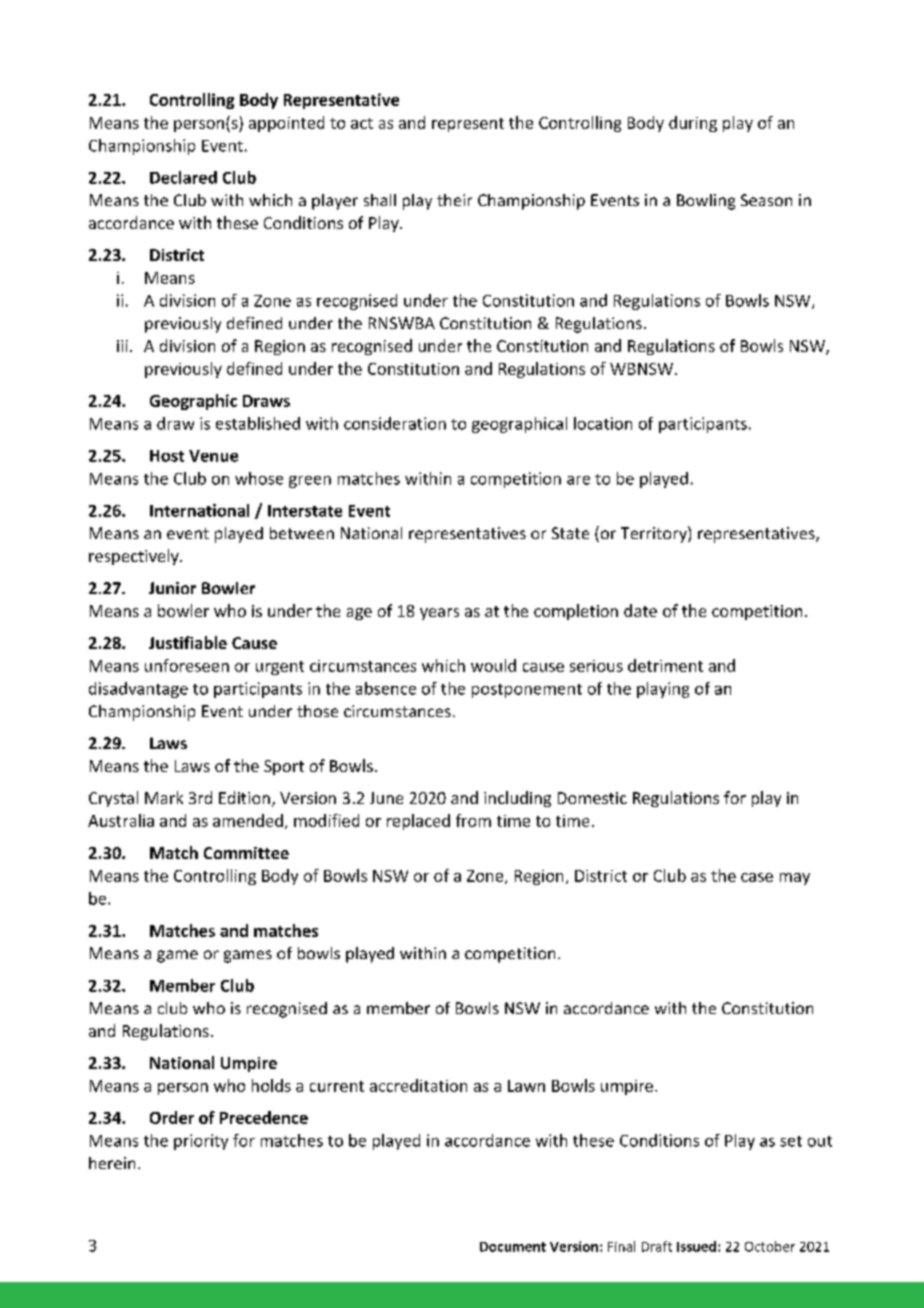 The image size is (924, 1308). I want to click on Committee, so click(246, 853).
